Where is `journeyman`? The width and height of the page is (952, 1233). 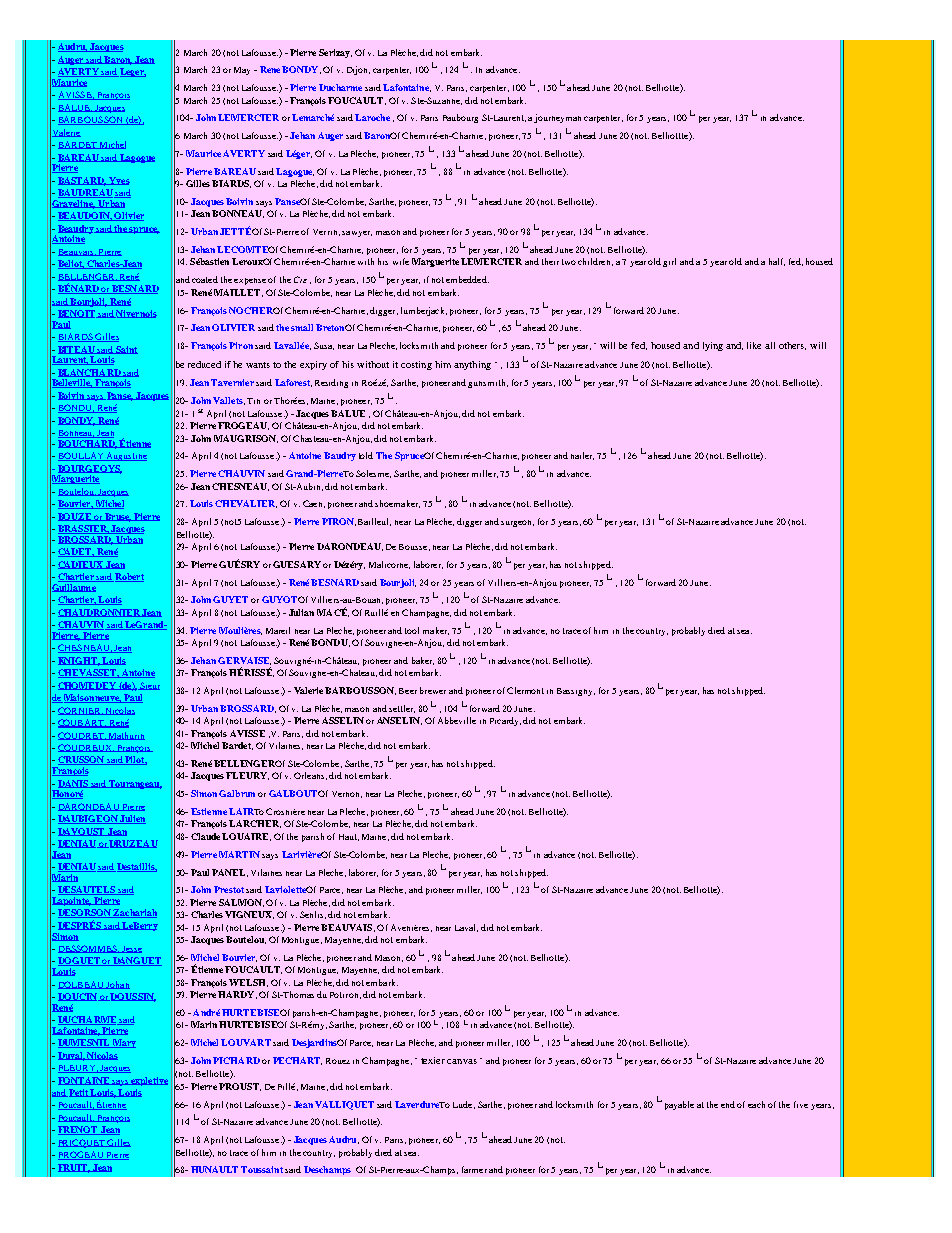 journeyman is located at coordinates (557, 118).
